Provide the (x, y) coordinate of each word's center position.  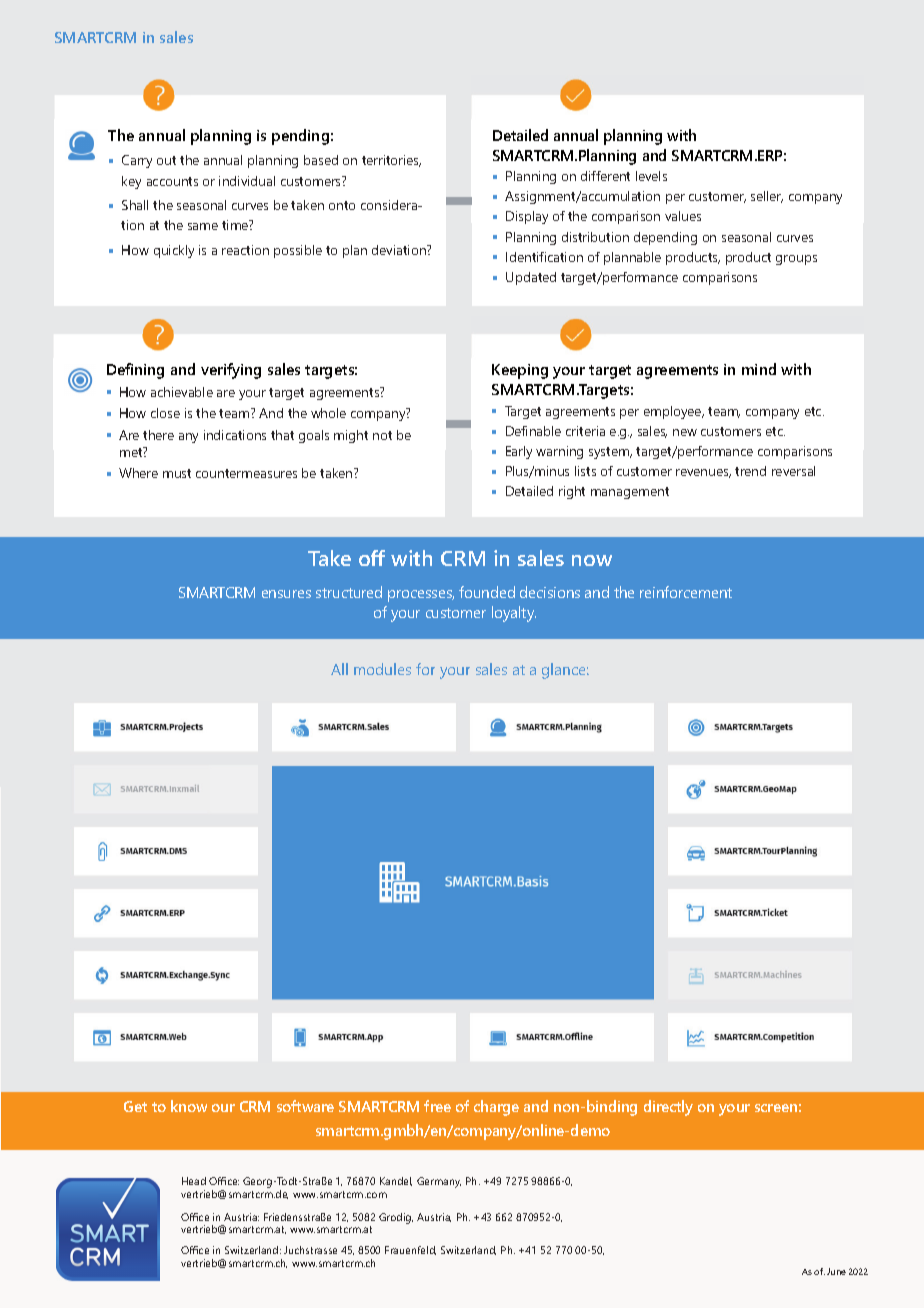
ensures (286, 594)
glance (565, 671)
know (189, 1106)
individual (247, 181)
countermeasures (246, 473)
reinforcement (686, 592)
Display (527, 217)
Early (519, 452)
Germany (439, 1182)
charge (496, 1108)
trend (750, 471)
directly (668, 1108)
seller (767, 197)
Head (194, 1181)
